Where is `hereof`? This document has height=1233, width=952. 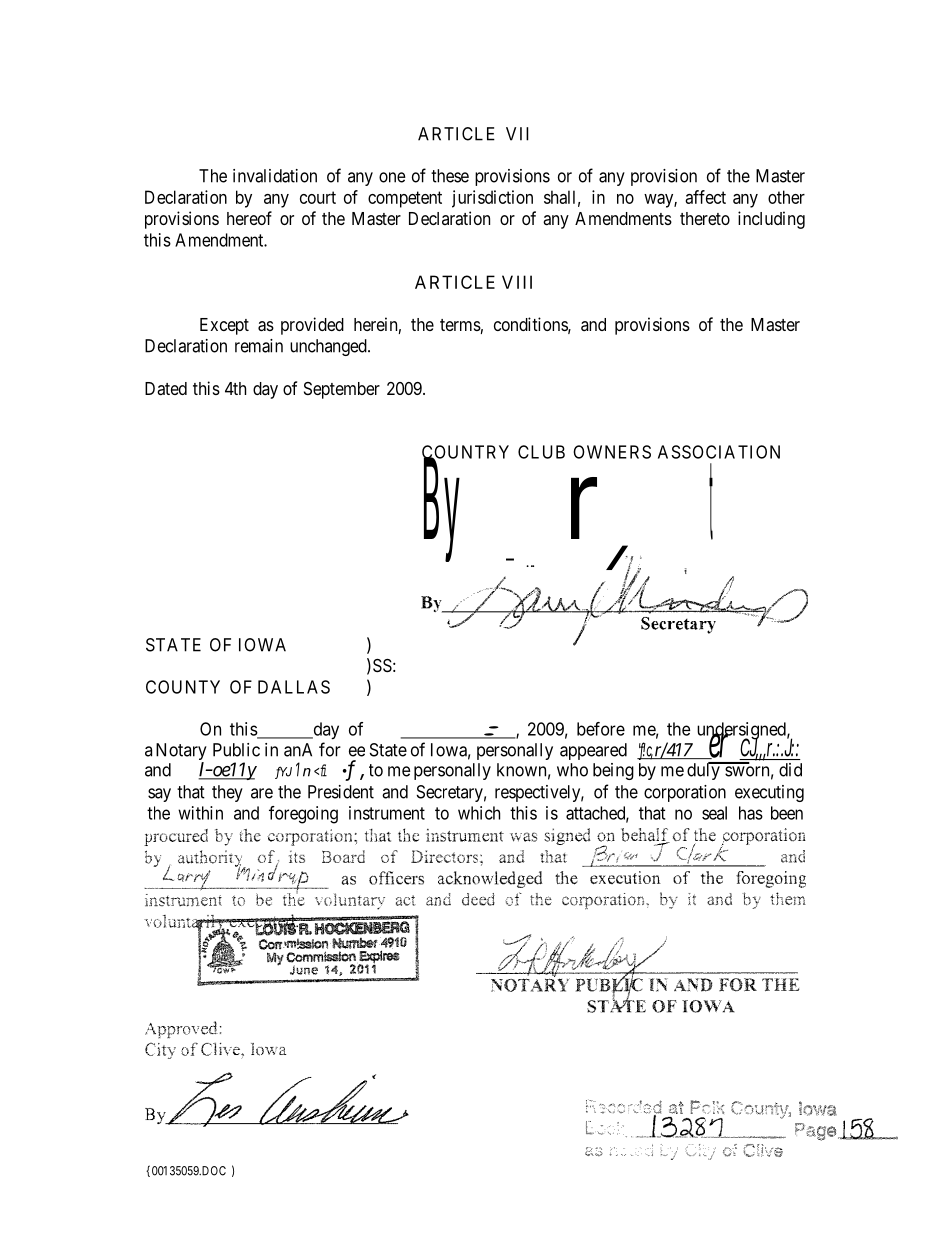 hereof is located at coordinates (249, 218).
